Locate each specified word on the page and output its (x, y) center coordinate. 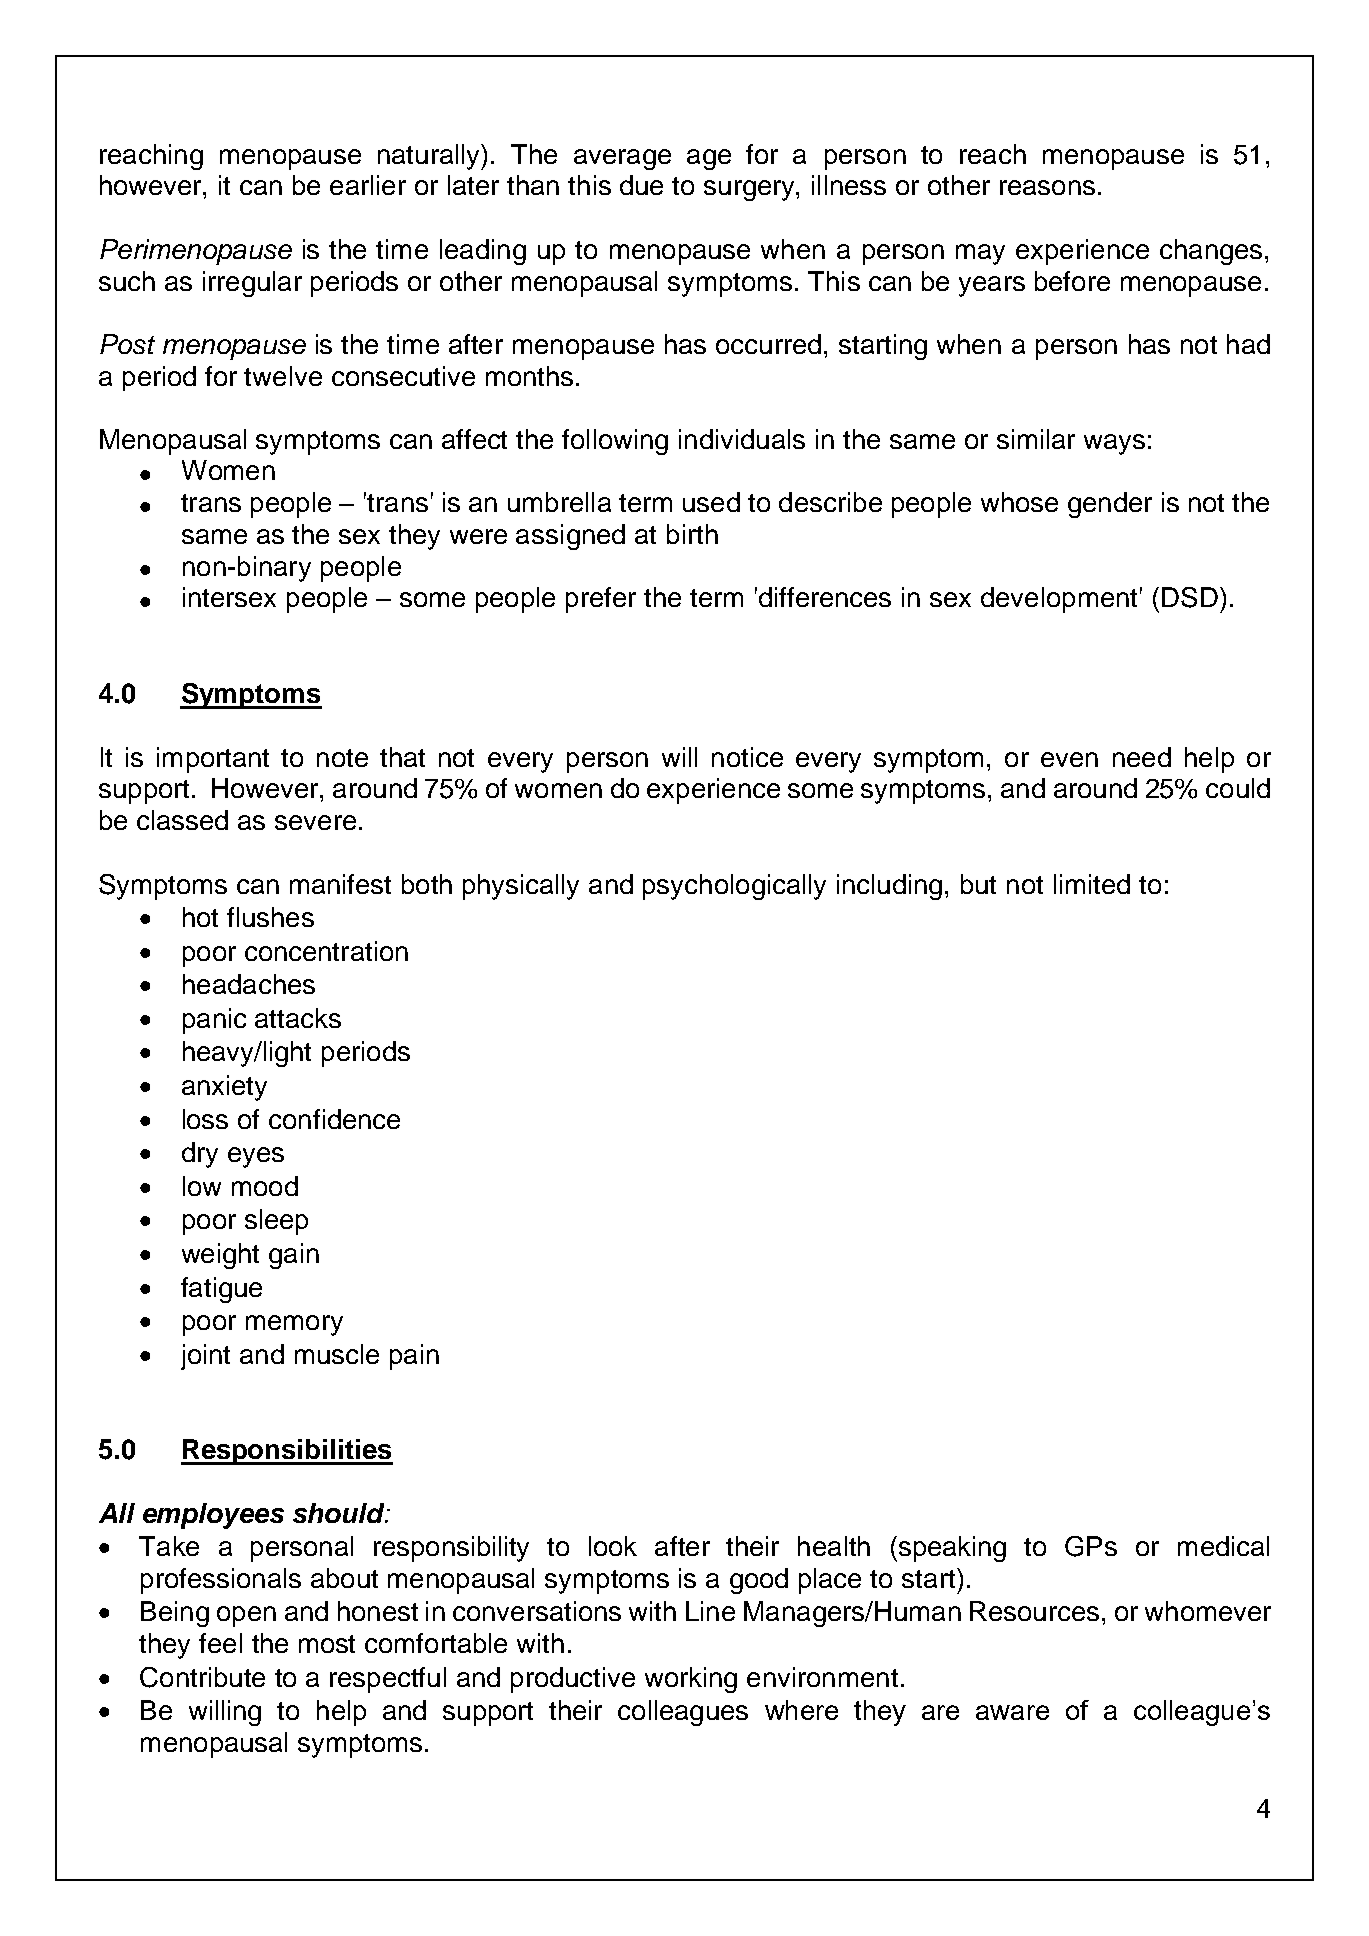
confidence (334, 1119)
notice (747, 757)
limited (1092, 884)
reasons (1047, 187)
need (1142, 757)
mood (265, 1186)
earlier (368, 185)
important (213, 760)
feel (220, 1643)
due (641, 185)
